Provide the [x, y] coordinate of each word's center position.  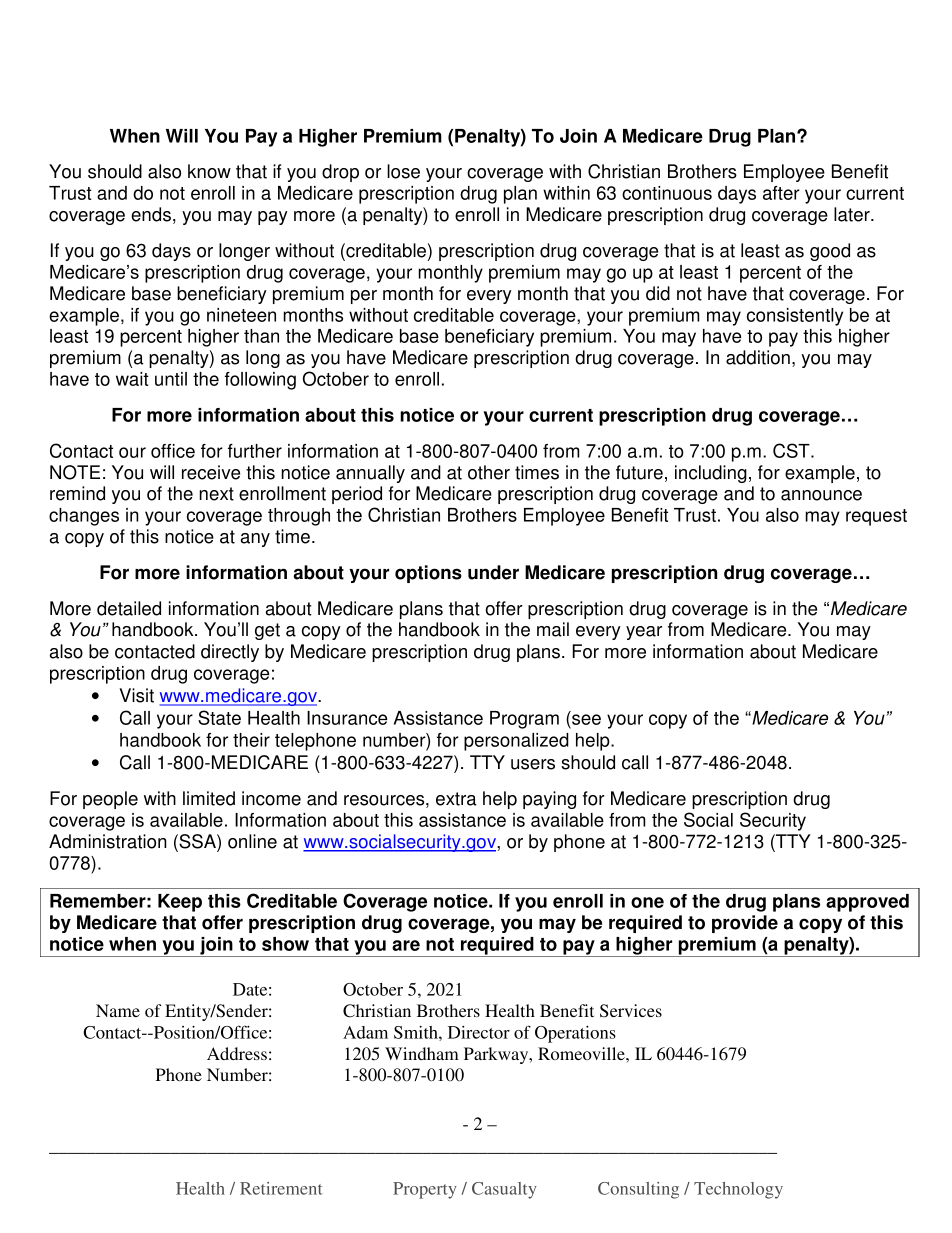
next [216, 494]
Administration [108, 841]
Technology [738, 1190]
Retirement [281, 1188]
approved [867, 903]
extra [456, 799]
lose [403, 171]
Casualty [504, 1190]
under [493, 572]
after [781, 193]
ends [151, 214]
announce [821, 495]
